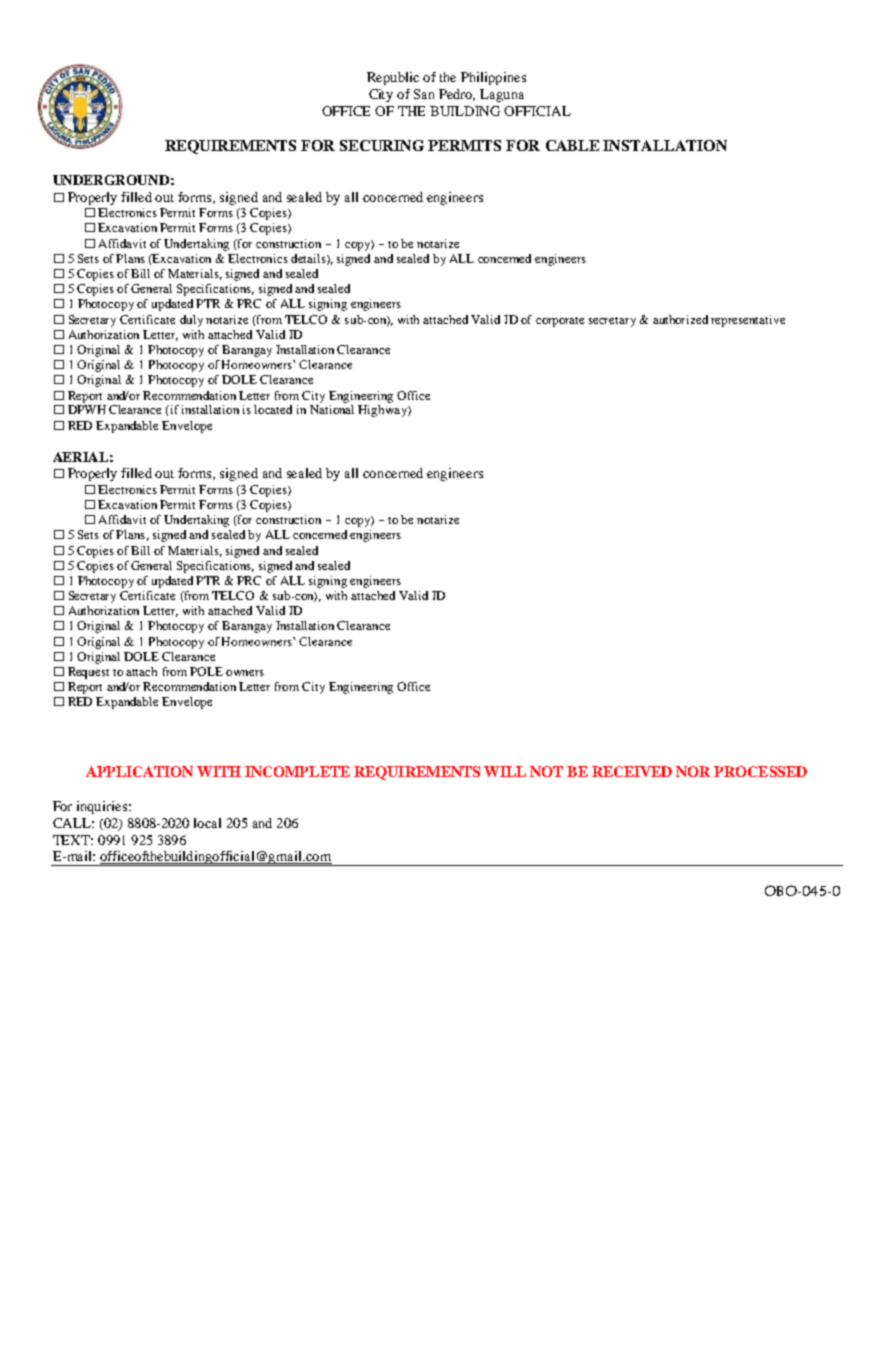  I want to click on local, so click(207, 823).
